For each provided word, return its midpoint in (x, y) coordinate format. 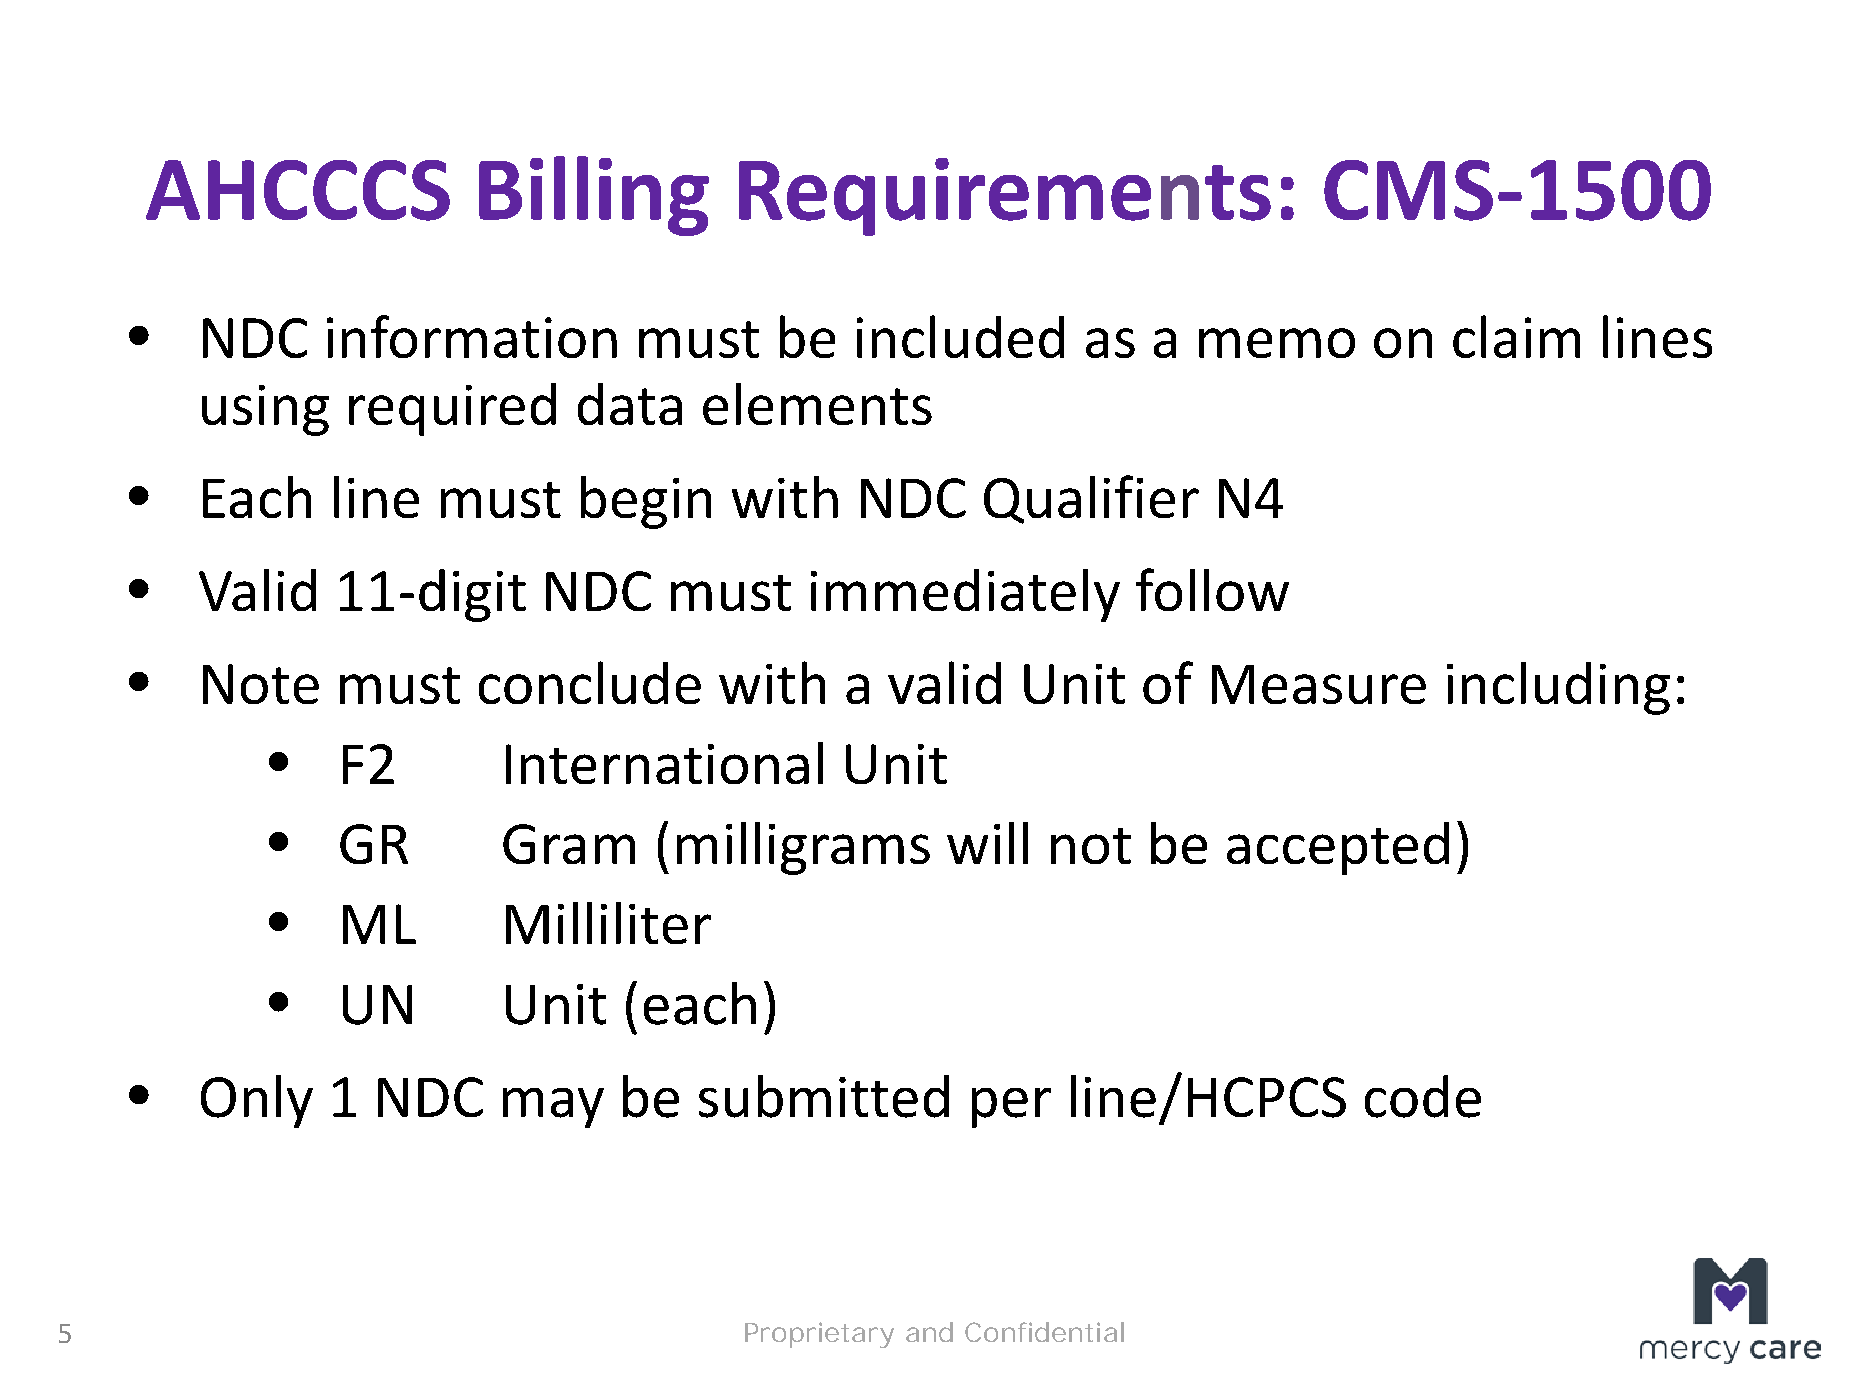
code (1423, 1096)
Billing (594, 196)
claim (1516, 336)
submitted (824, 1096)
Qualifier (1091, 499)
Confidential (1044, 1332)
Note (261, 684)
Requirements (1005, 197)
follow (1212, 589)
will (987, 843)
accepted (1338, 848)
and (929, 1332)
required (452, 409)
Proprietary (819, 1335)
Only (257, 1101)
